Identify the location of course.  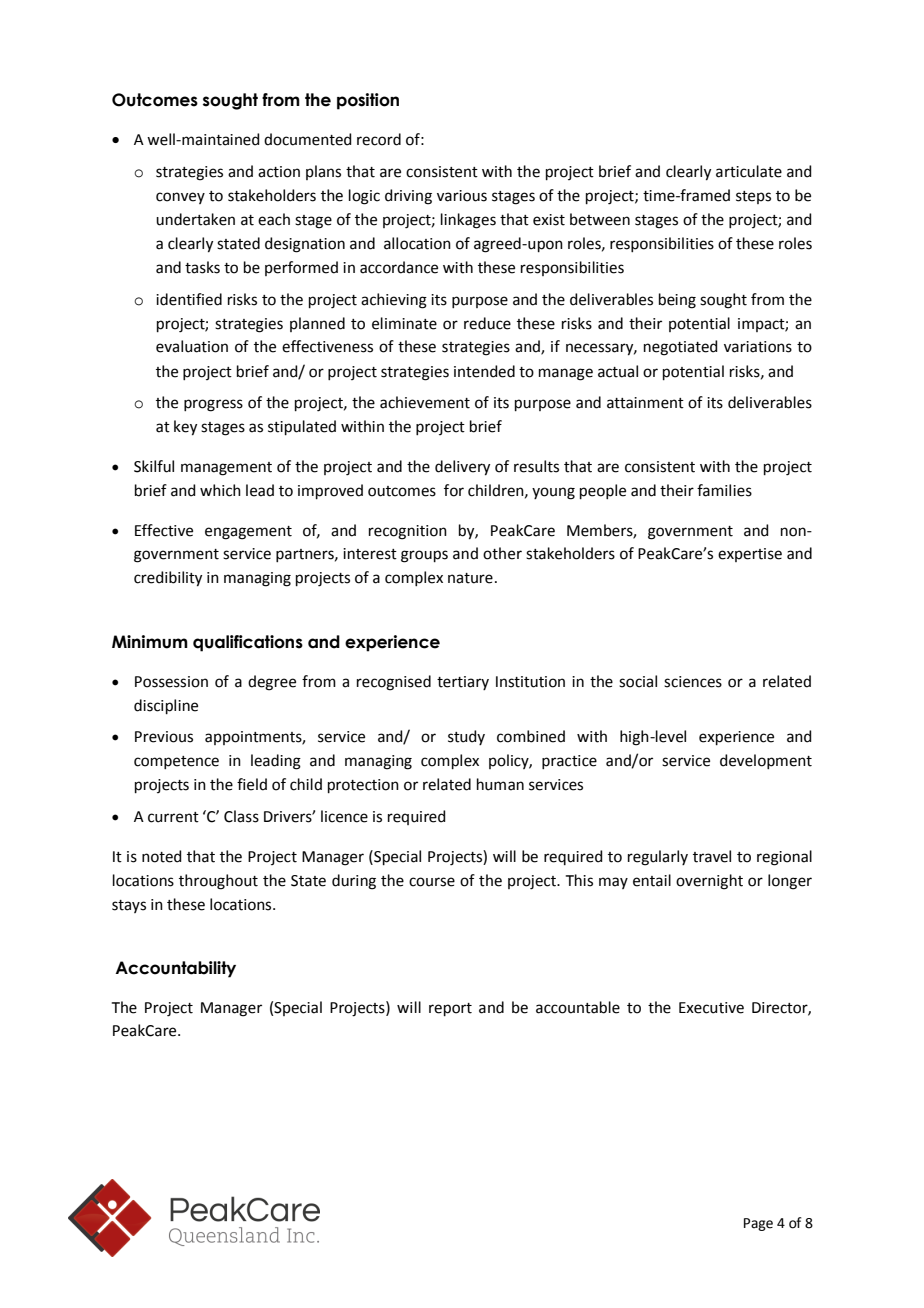
(432, 882).
